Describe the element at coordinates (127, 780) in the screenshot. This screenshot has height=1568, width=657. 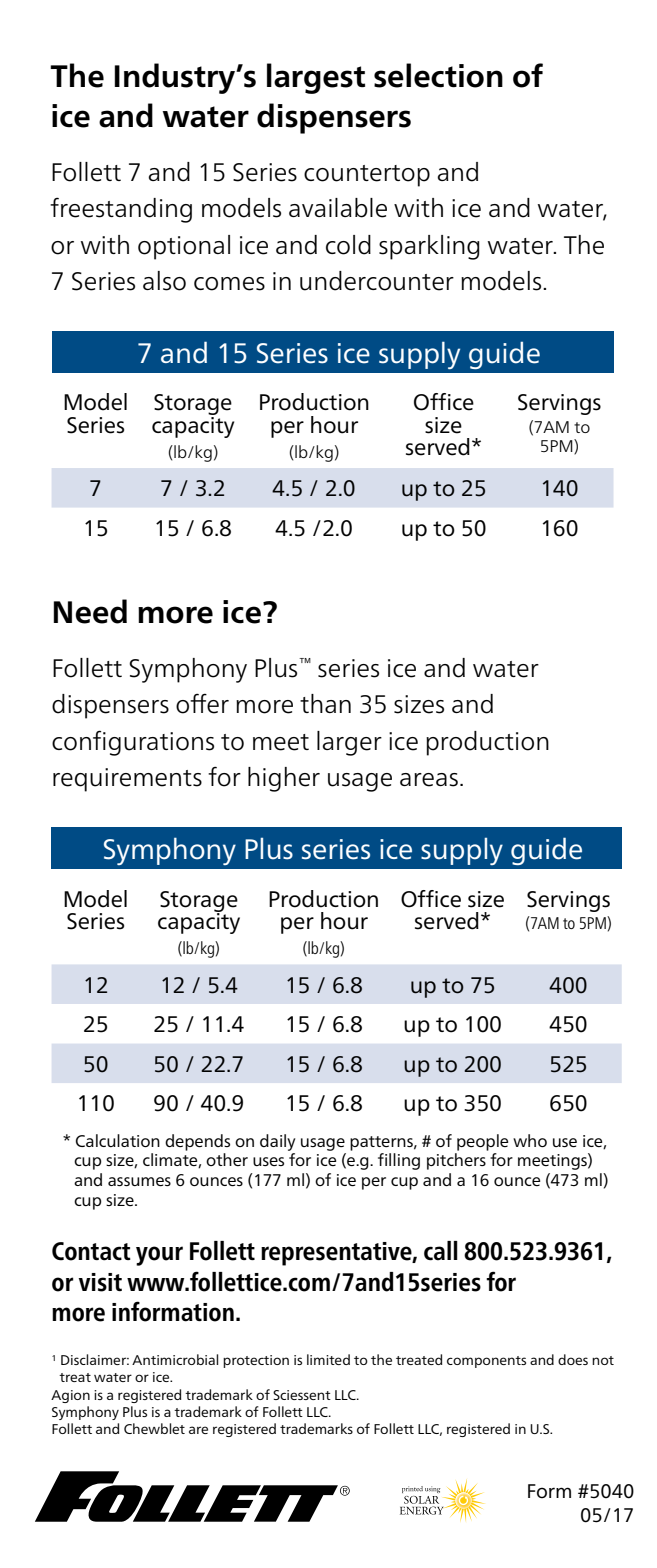
I see `requirements` at that location.
